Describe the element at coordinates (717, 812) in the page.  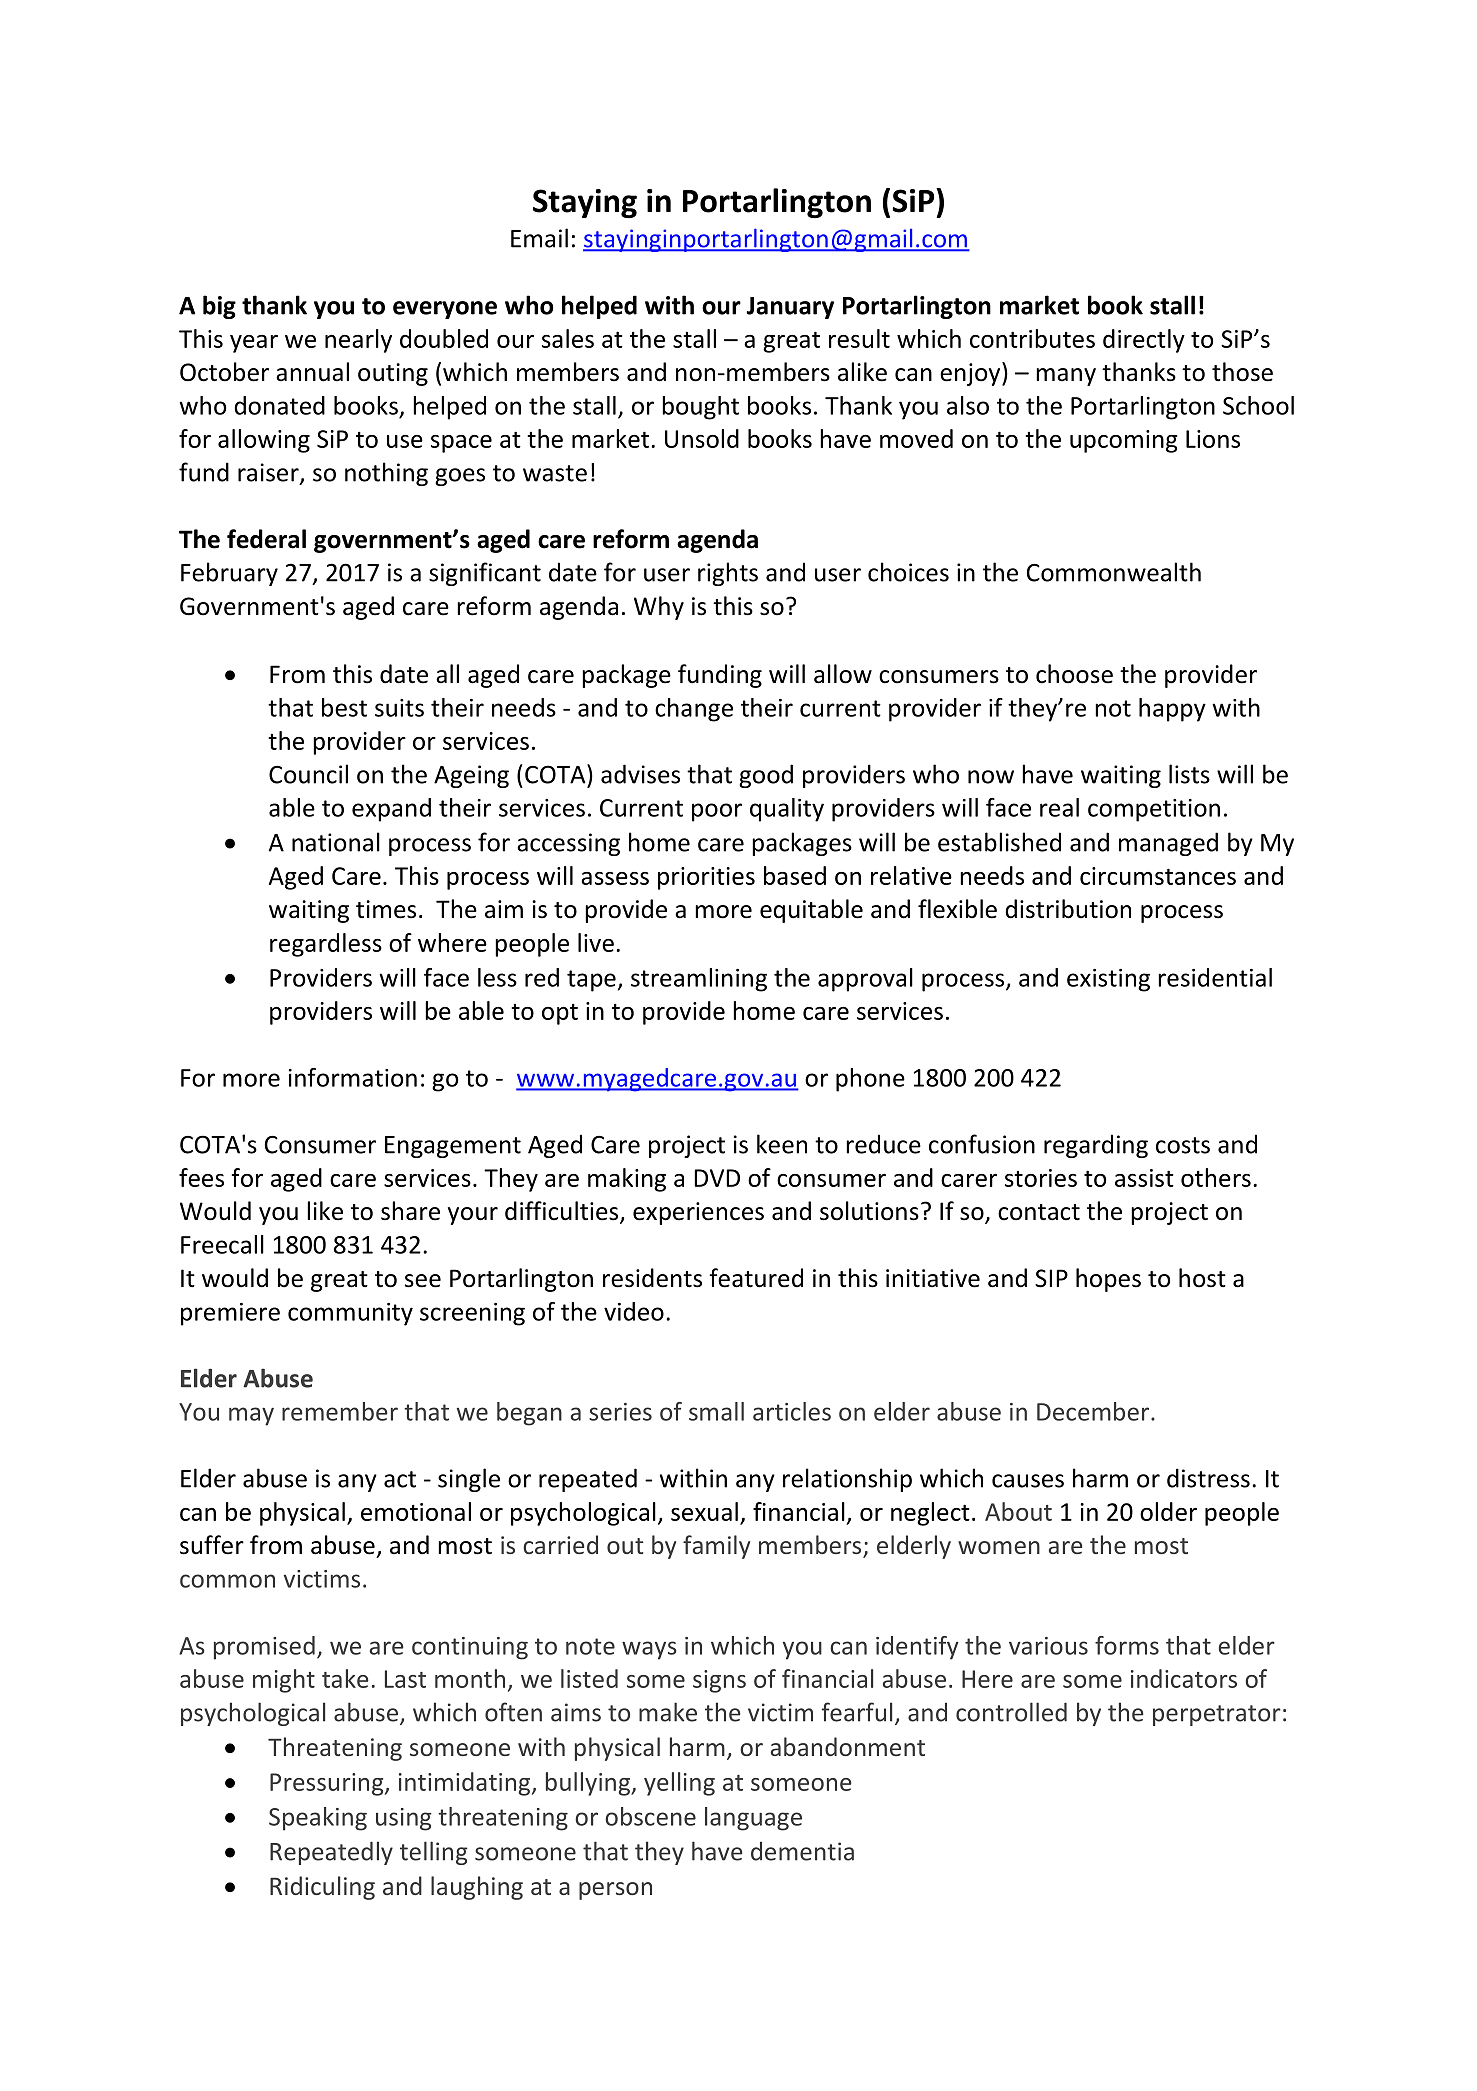
I see `poor` at that location.
